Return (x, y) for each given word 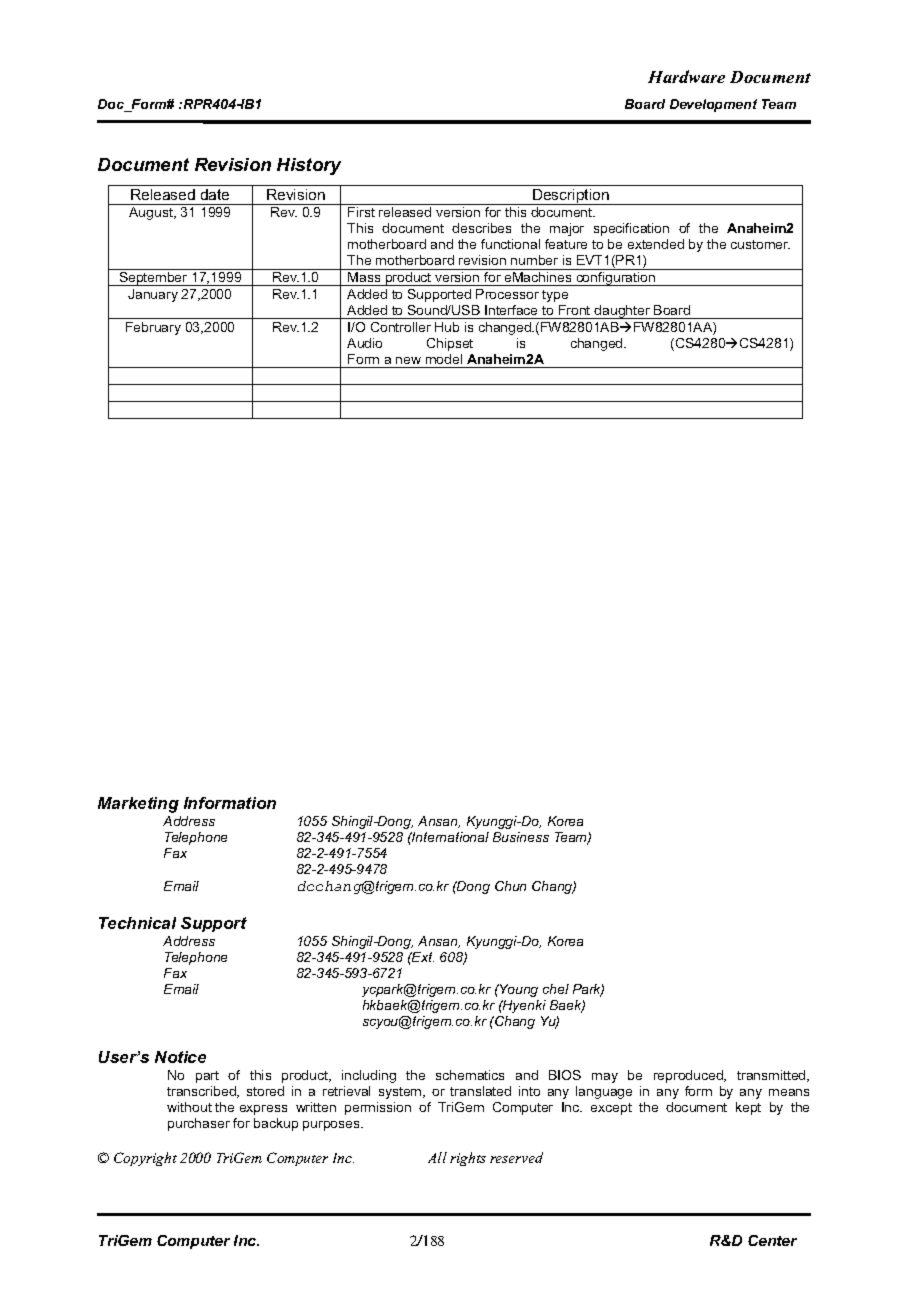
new (408, 360)
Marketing (138, 805)
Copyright (145, 1159)
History (309, 166)
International (449, 837)
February (153, 328)
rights (468, 1159)
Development (713, 105)
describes (481, 228)
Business (521, 837)
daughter (623, 312)
